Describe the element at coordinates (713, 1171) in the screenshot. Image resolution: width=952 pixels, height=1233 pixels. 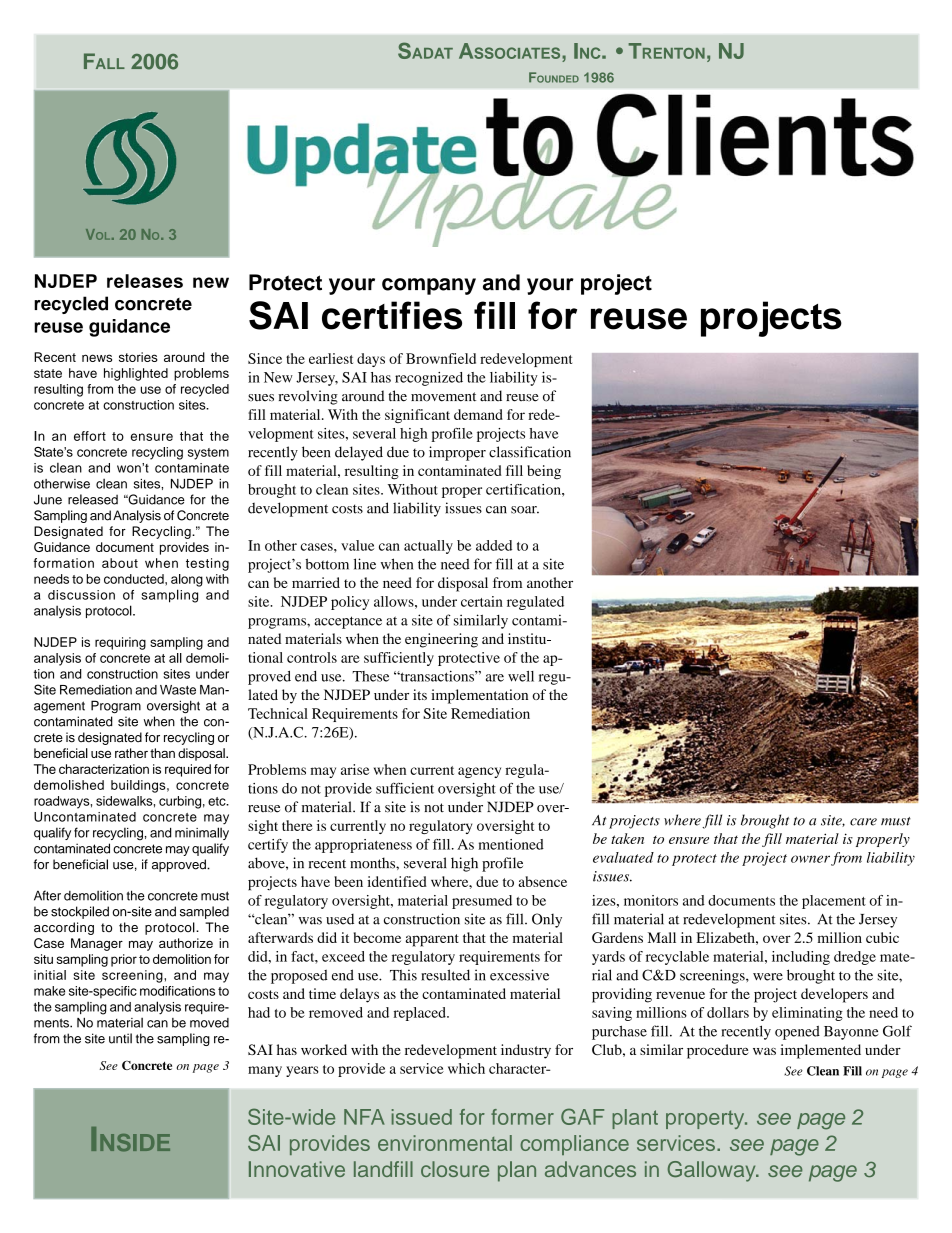
I see `Galloway` at that location.
